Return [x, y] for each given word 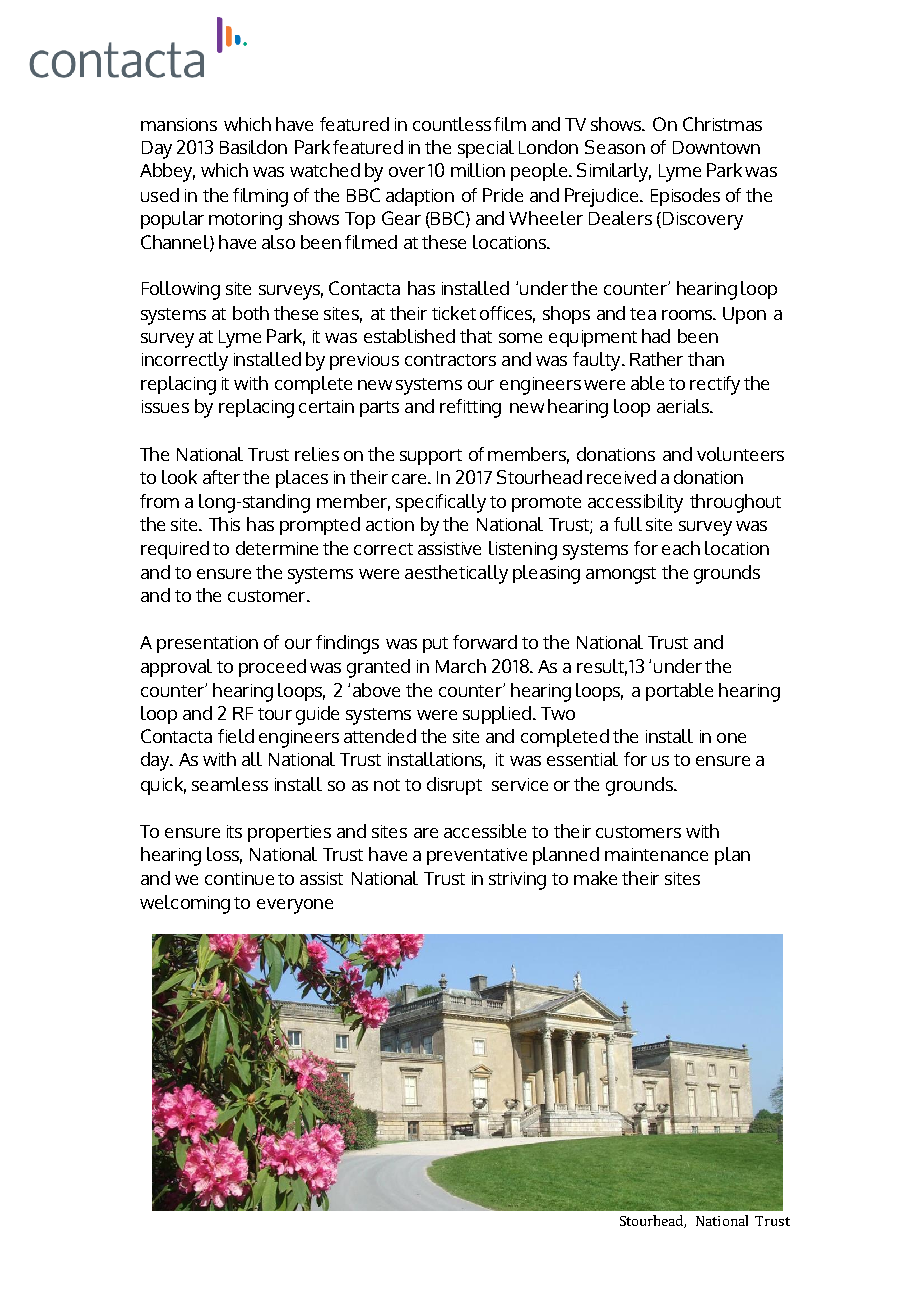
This [224, 524]
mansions [179, 124]
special [486, 149]
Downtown [716, 147]
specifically [441, 503]
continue [239, 878]
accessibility [635, 503]
